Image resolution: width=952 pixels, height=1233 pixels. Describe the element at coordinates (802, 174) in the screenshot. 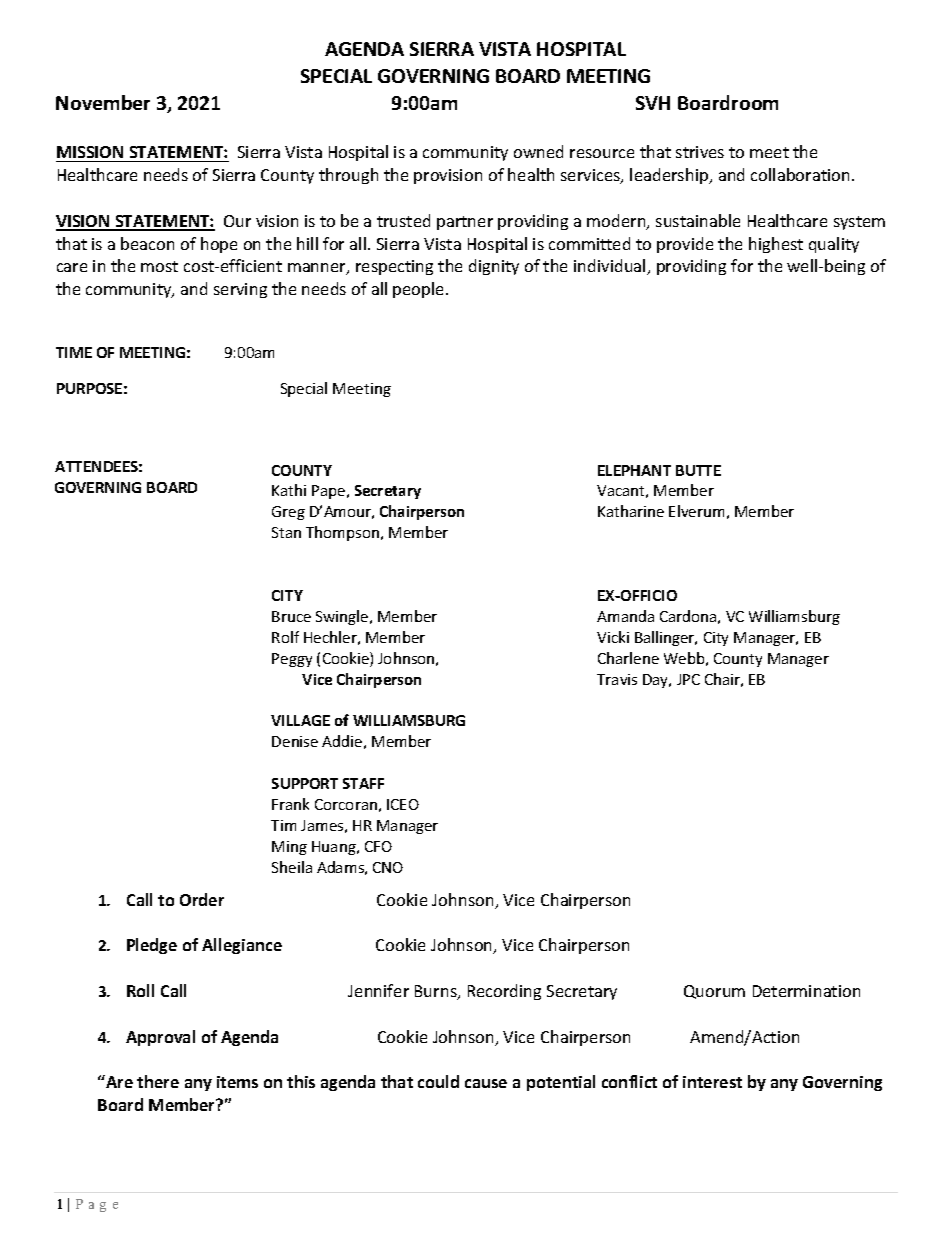

I see `collaboration` at that location.
